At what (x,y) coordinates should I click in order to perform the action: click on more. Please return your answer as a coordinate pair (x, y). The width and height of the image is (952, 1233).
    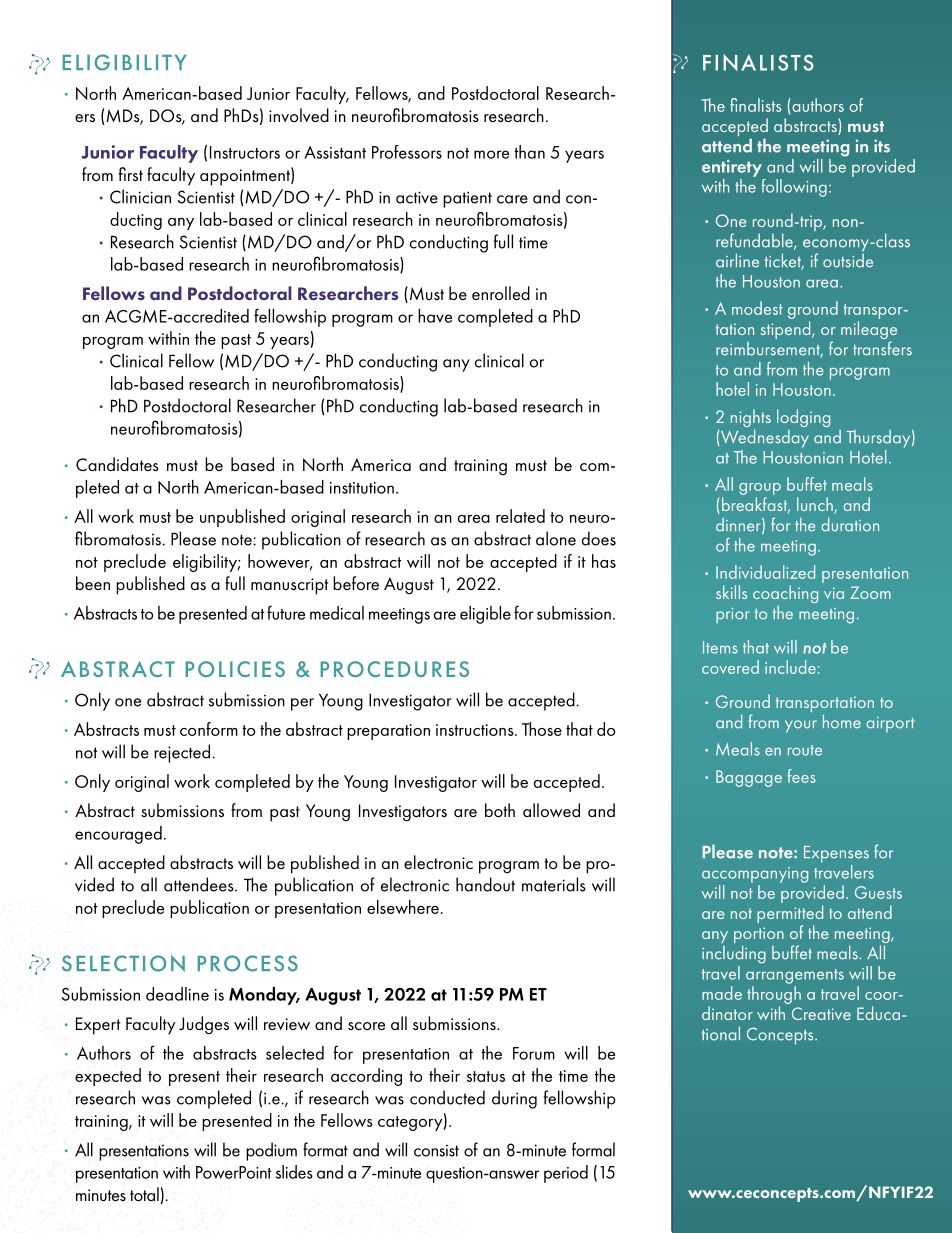
    Looking at the image, I should click on (491, 154).
